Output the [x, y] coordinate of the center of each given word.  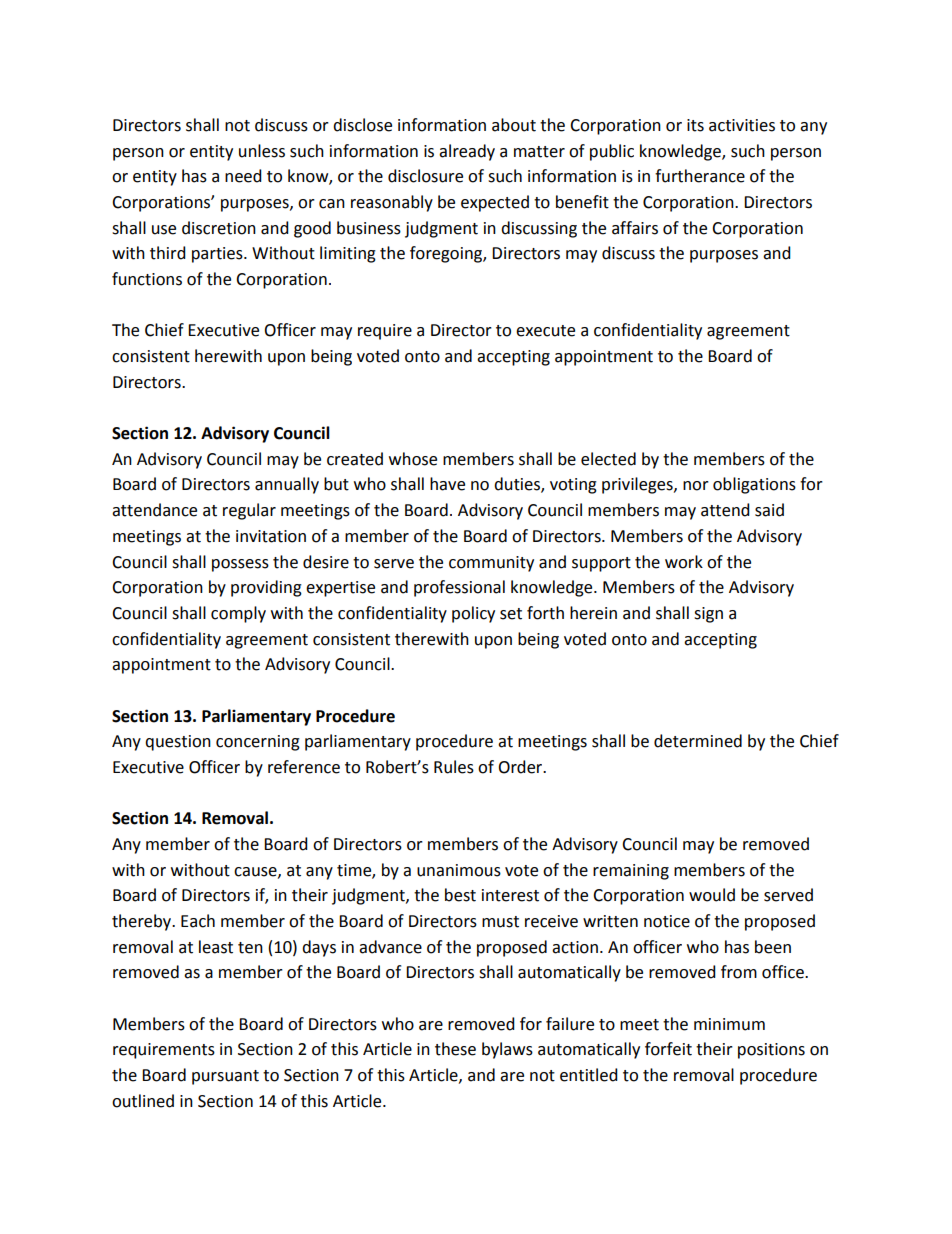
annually [287, 485]
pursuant [225, 1077]
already [467, 152]
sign [708, 615]
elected [608, 459]
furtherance [700, 176]
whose [413, 459]
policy [473, 614]
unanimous [459, 870]
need [243, 176]
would [712, 895]
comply [238, 614]
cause [256, 872]
